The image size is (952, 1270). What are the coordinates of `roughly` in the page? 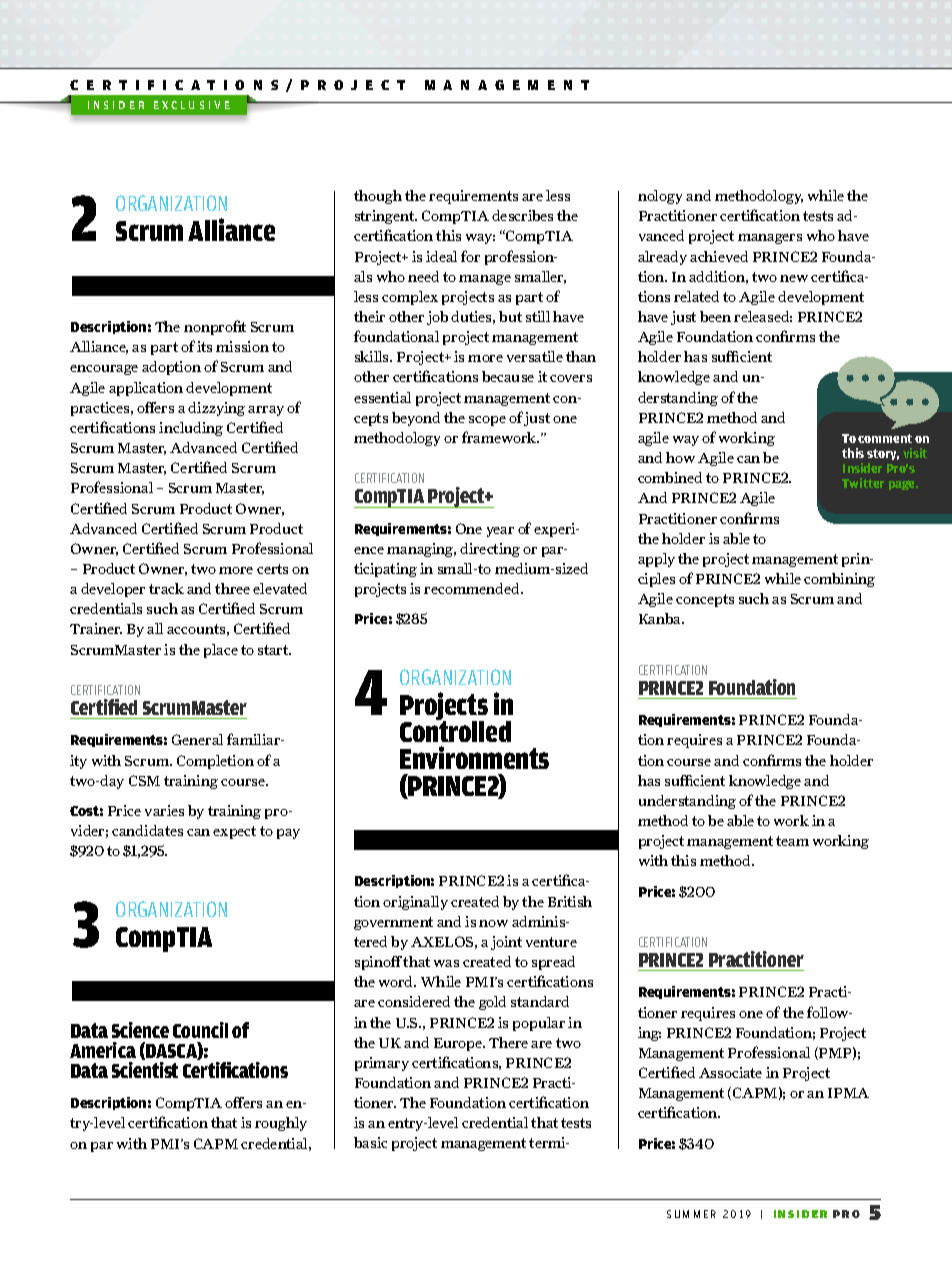 It's located at (281, 1124).
